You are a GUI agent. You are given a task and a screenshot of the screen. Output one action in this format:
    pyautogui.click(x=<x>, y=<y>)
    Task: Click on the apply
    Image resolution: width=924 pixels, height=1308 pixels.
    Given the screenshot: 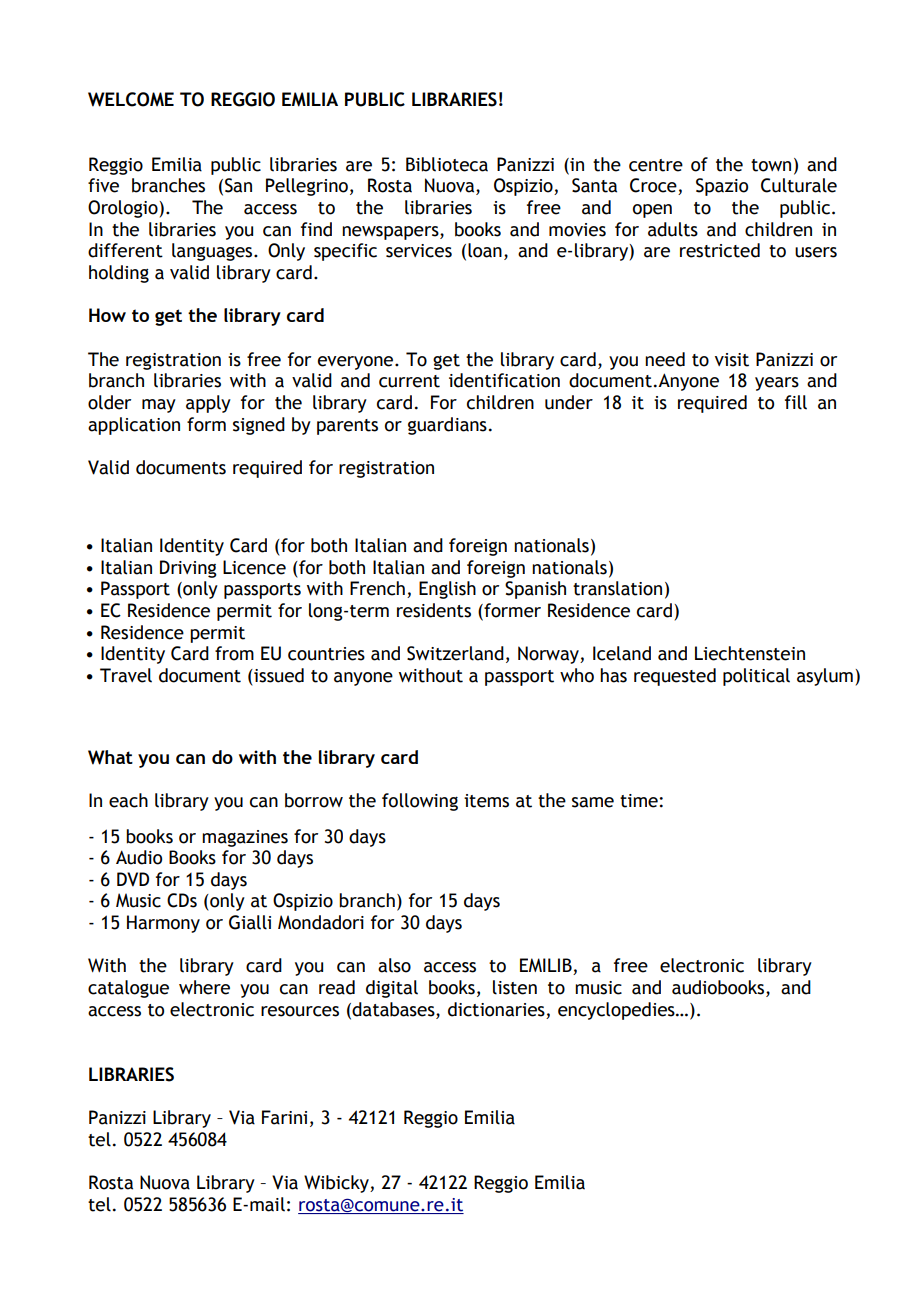 What is the action you would take?
    pyautogui.click(x=208, y=404)
